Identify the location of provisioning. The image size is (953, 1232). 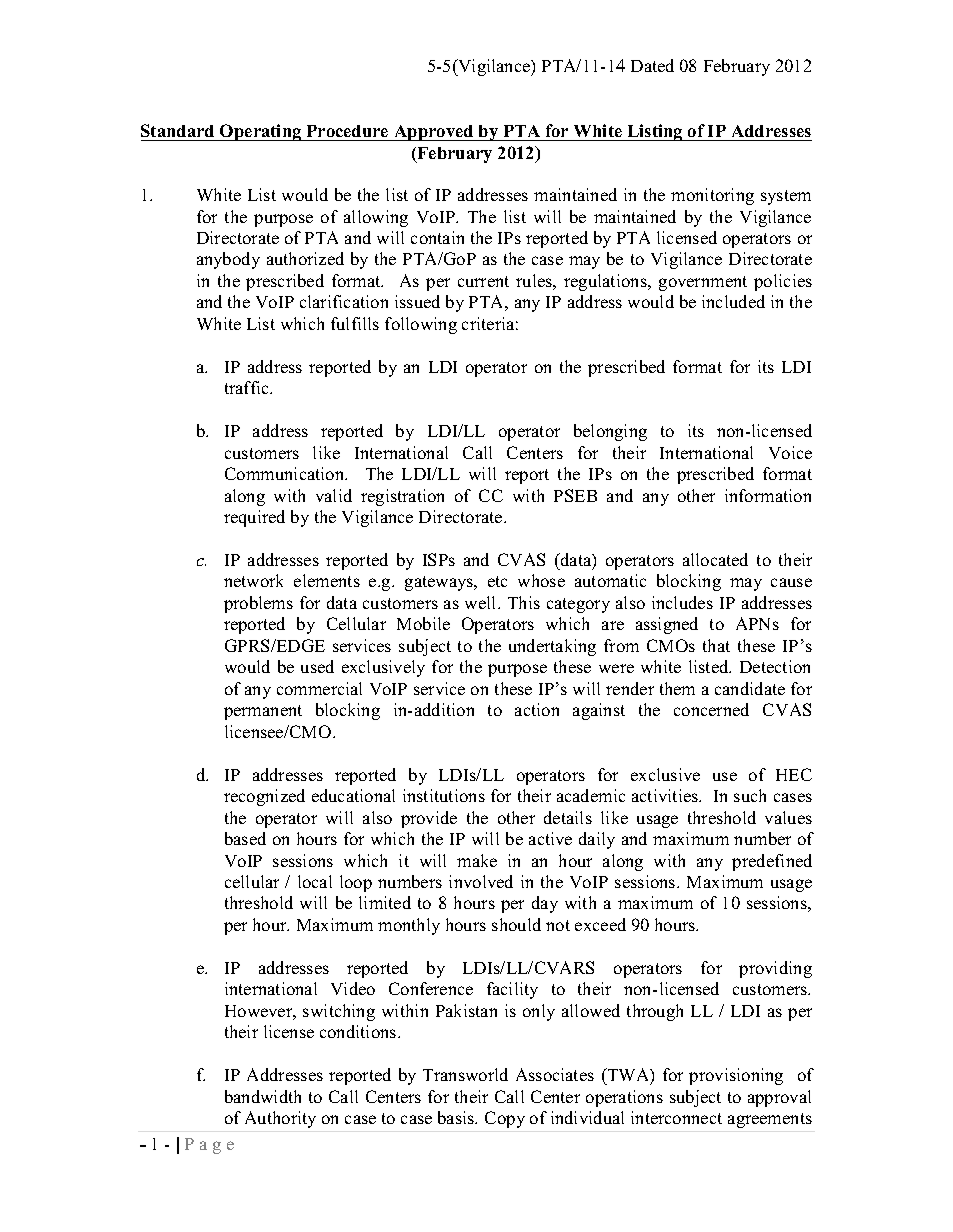
(736, 1076).
